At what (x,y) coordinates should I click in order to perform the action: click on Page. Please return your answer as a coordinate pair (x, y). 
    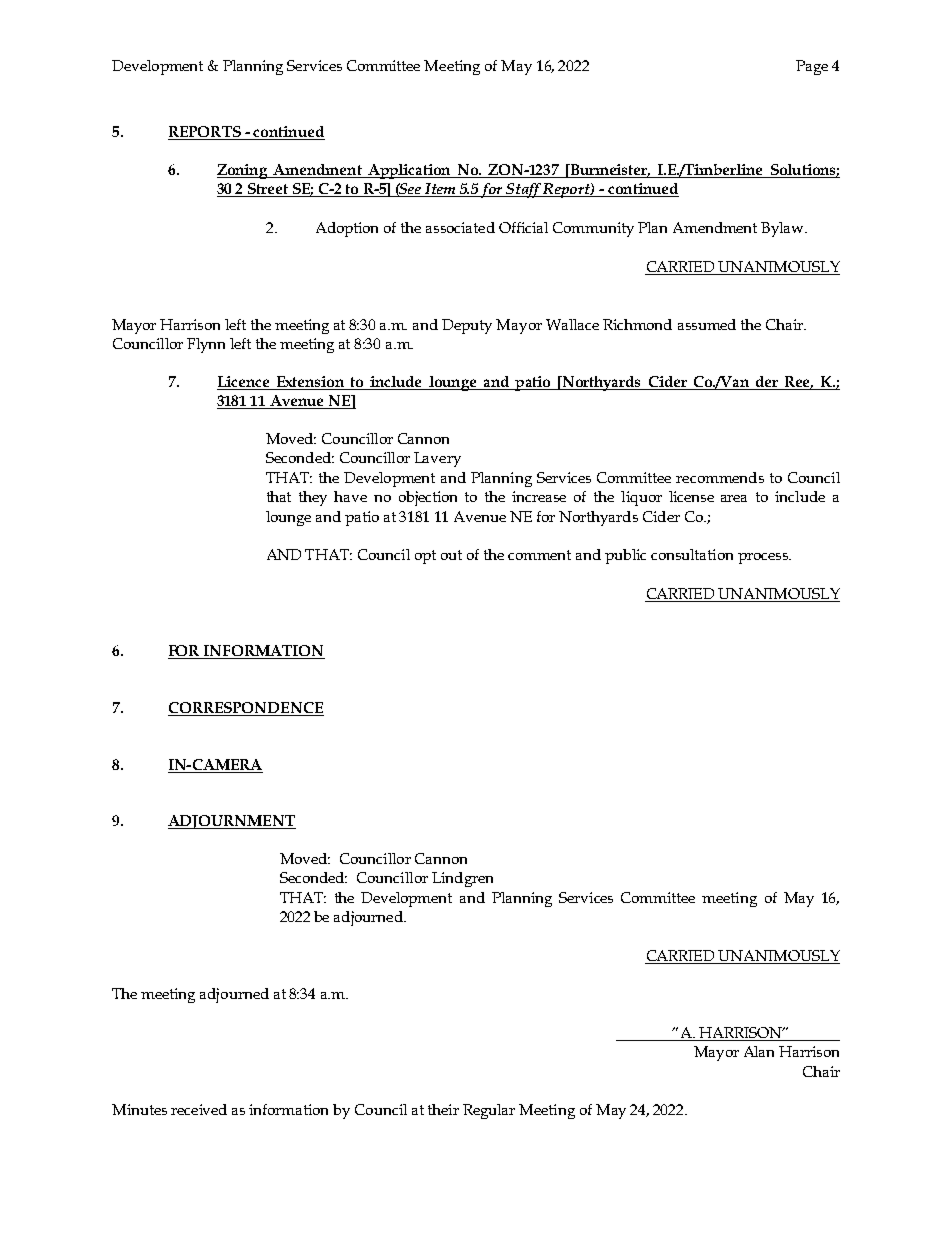
    Looking at the image, I should click on (812, 67).
